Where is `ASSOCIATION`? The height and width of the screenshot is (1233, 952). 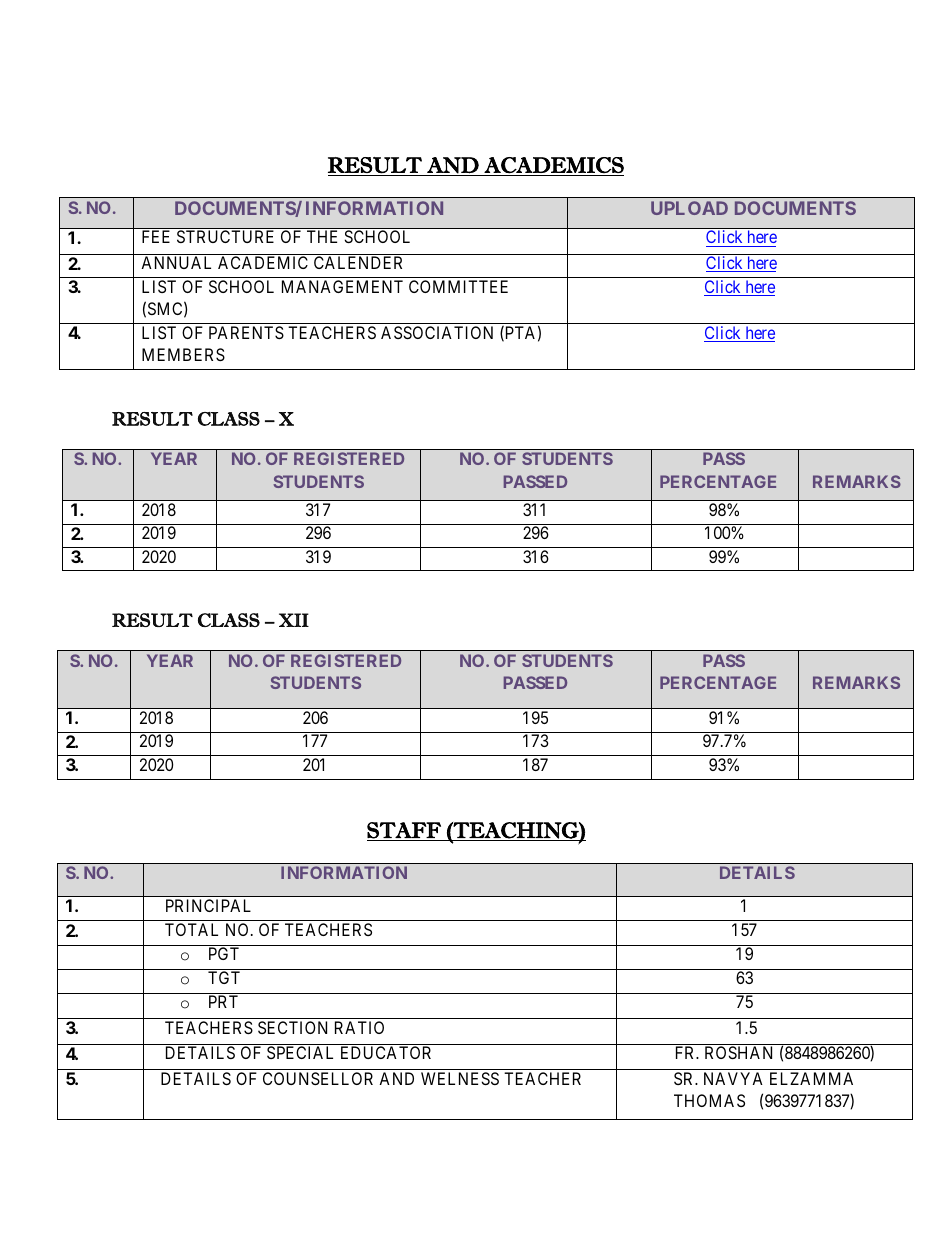
ASSOCIATION is located at coordinates (437, 332).
